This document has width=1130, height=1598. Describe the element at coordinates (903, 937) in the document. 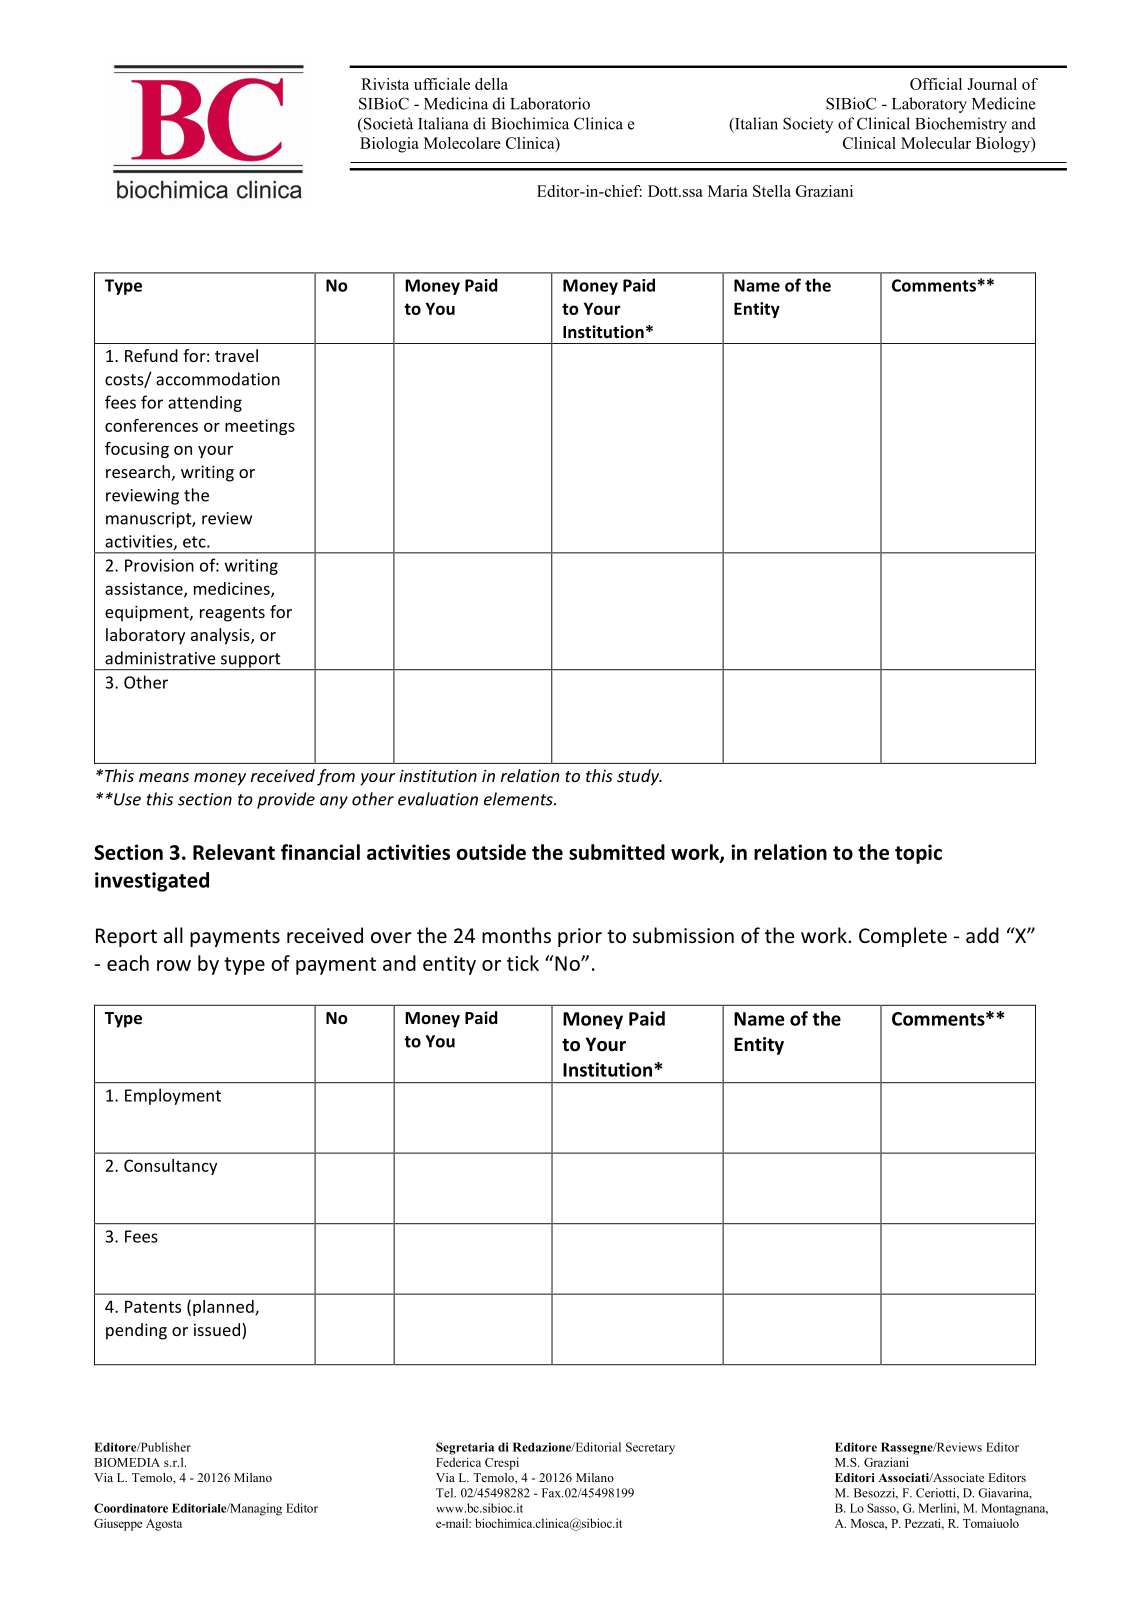

I see `Complete` at that location.
